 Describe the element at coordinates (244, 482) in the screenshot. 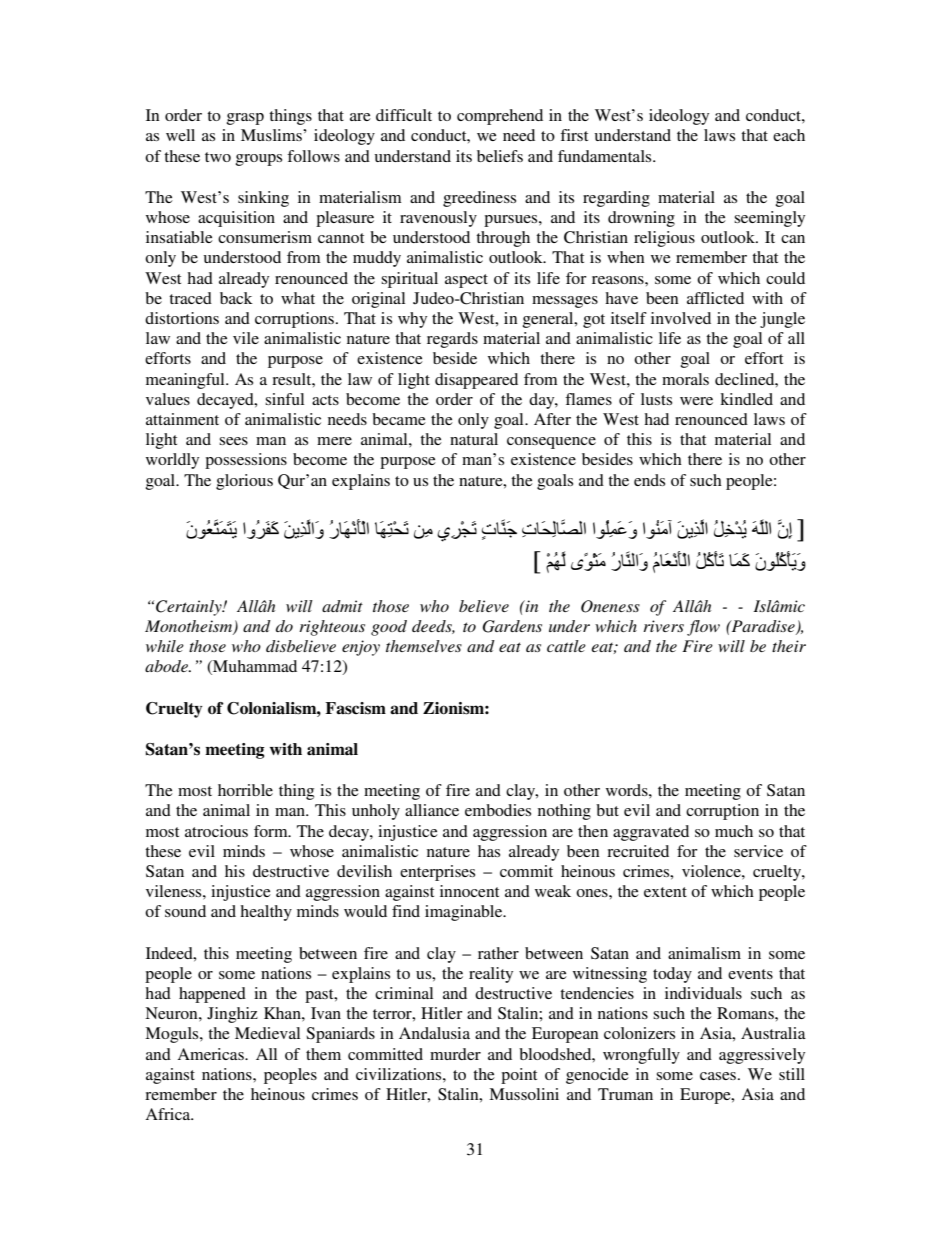

I see `glorious` at that location.
